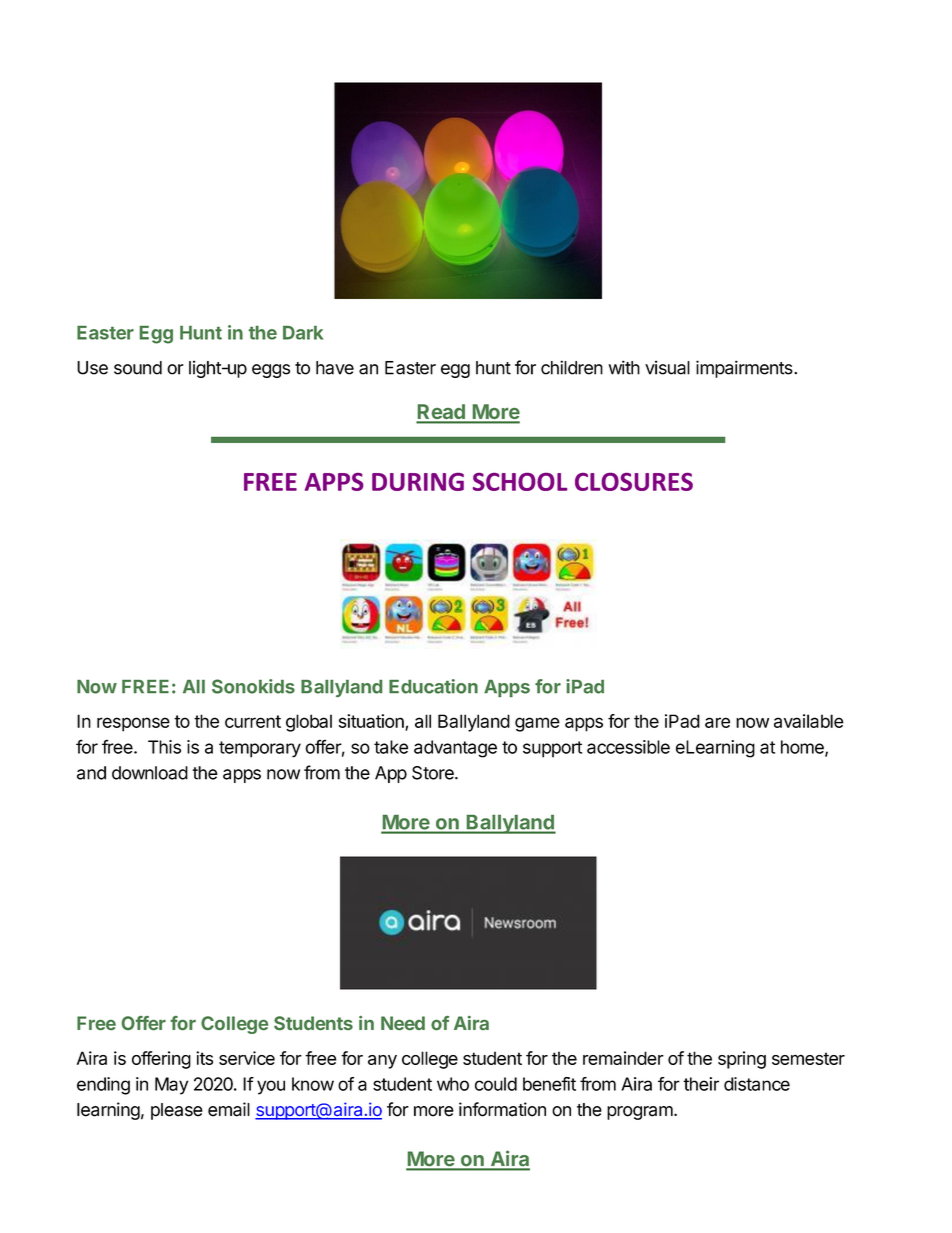  What do you see at coordinates (717, 722) in the screenshot?
I see `are` at bounding box center [717, 722].
